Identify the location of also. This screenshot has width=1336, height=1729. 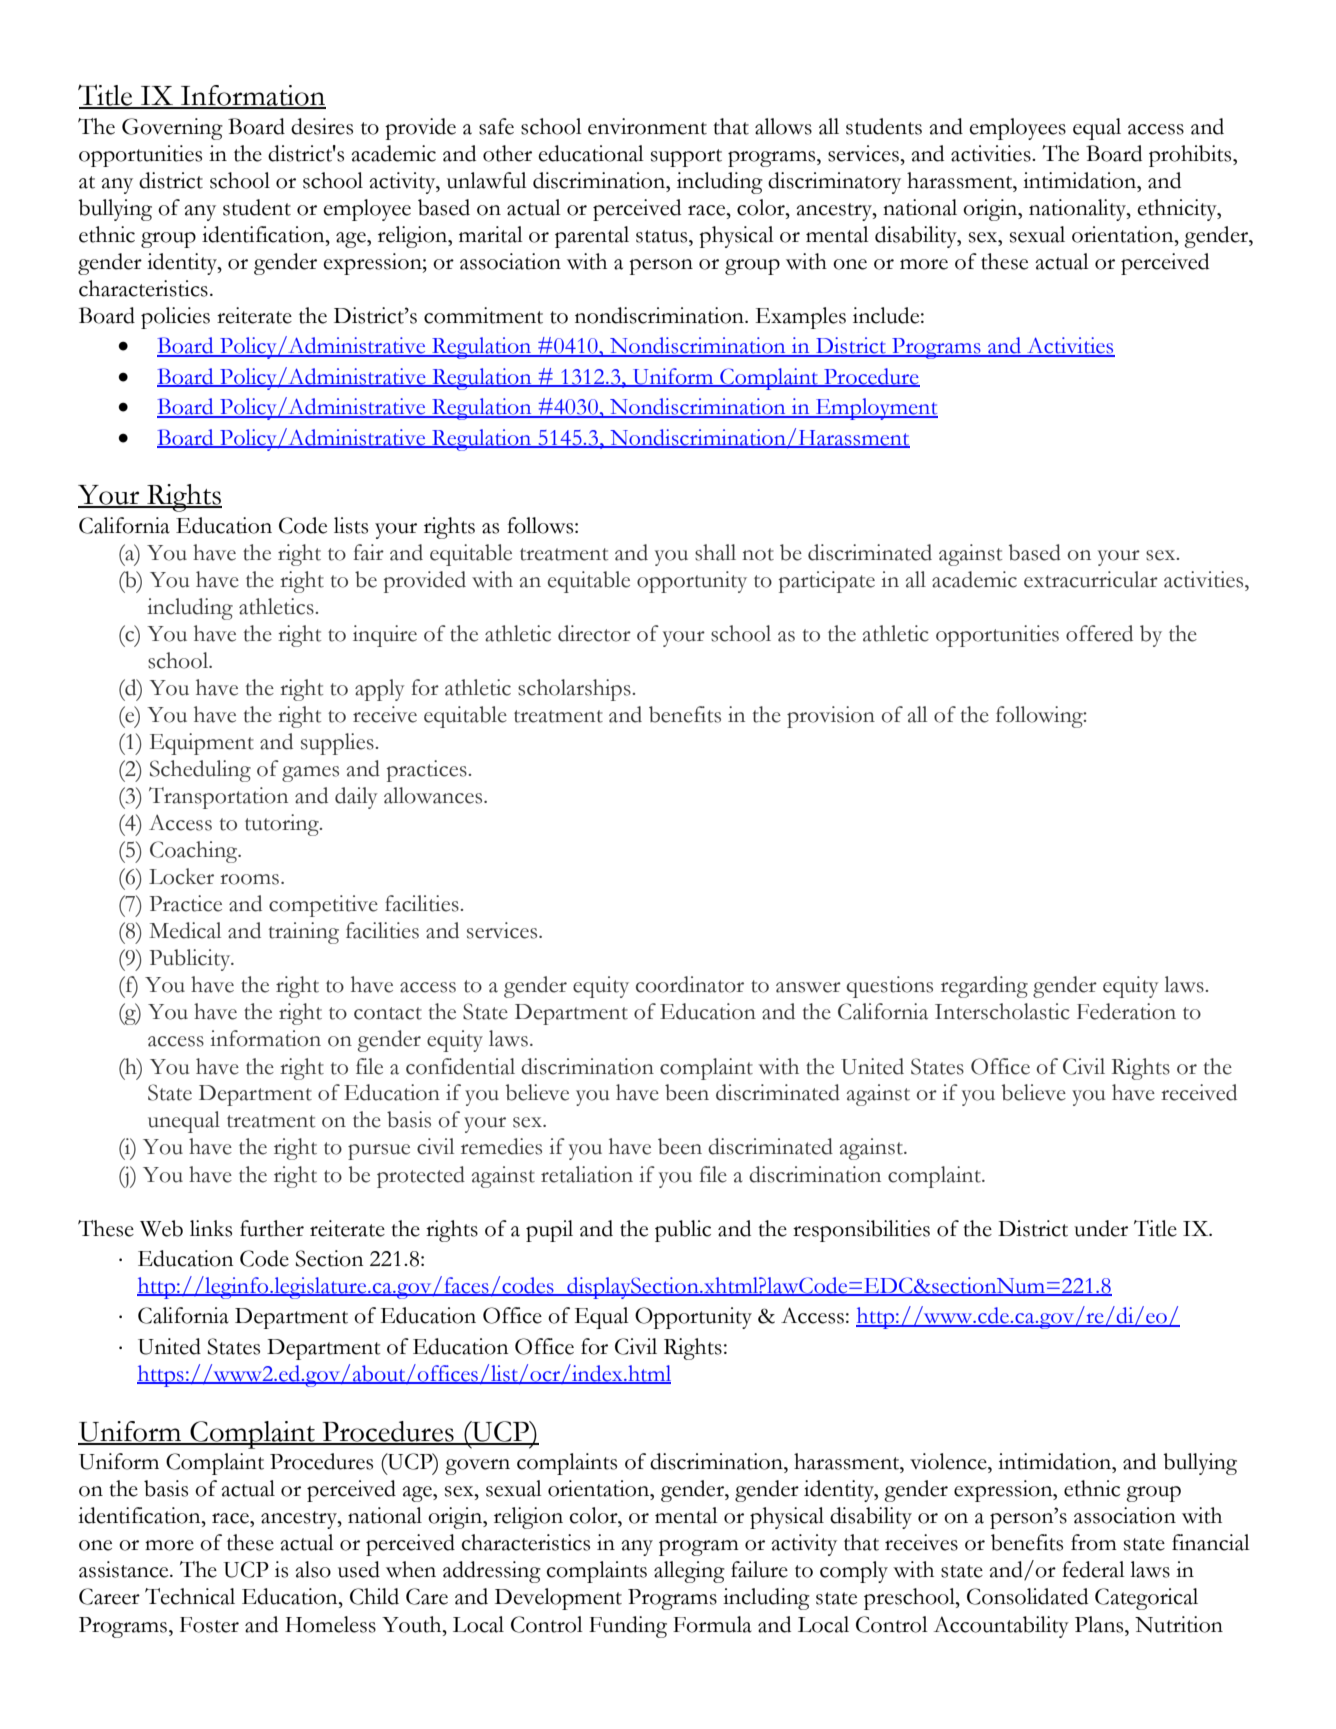
(313, 1569).
